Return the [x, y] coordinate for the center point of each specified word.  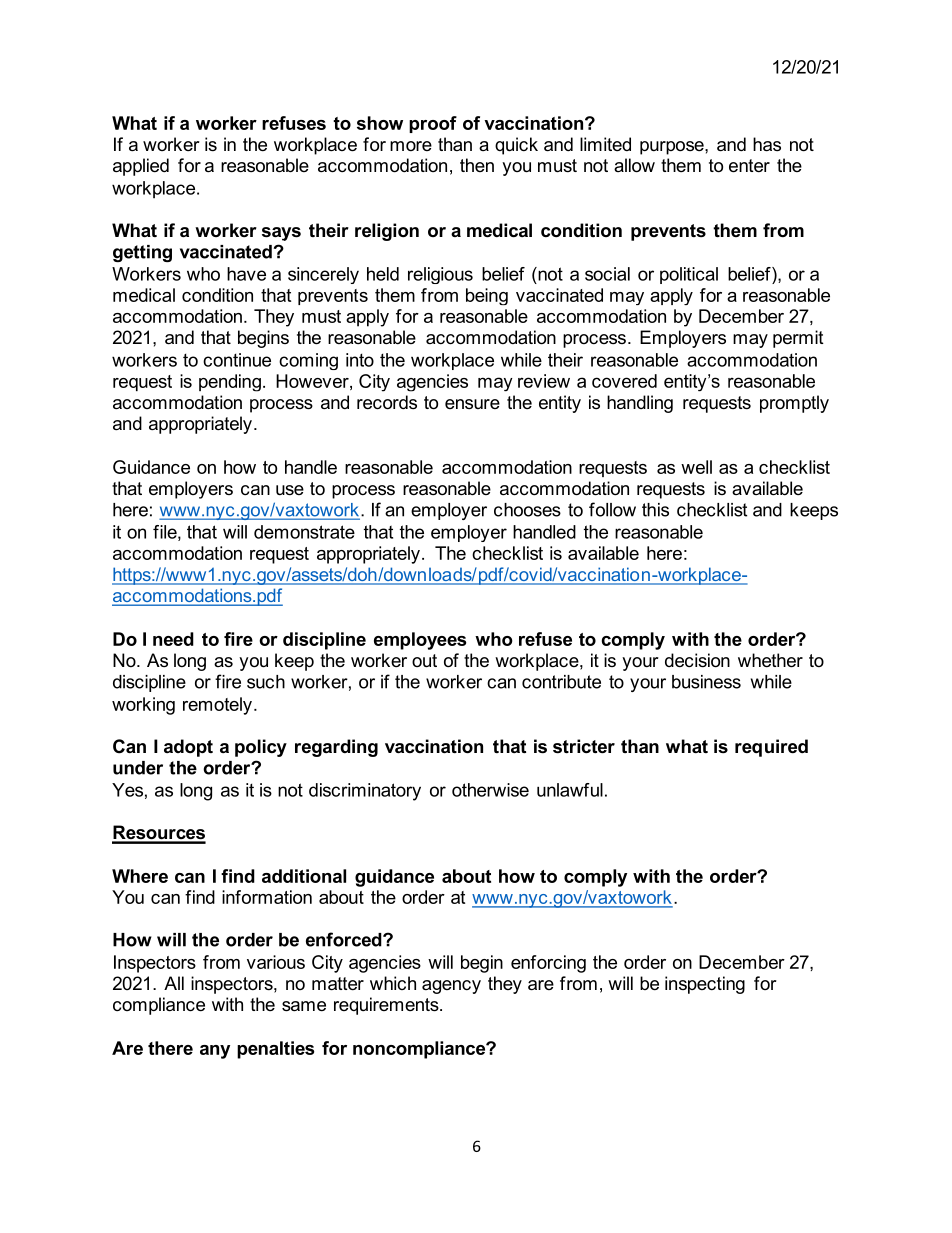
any [215, 1052]
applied [141, 167]
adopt [188, 748]
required [771, 748]
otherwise [490, 790]
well [696, 467]
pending [230, 383]
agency [451, 987]
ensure [472, 404]
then [477, 165]
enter [749, 166]
